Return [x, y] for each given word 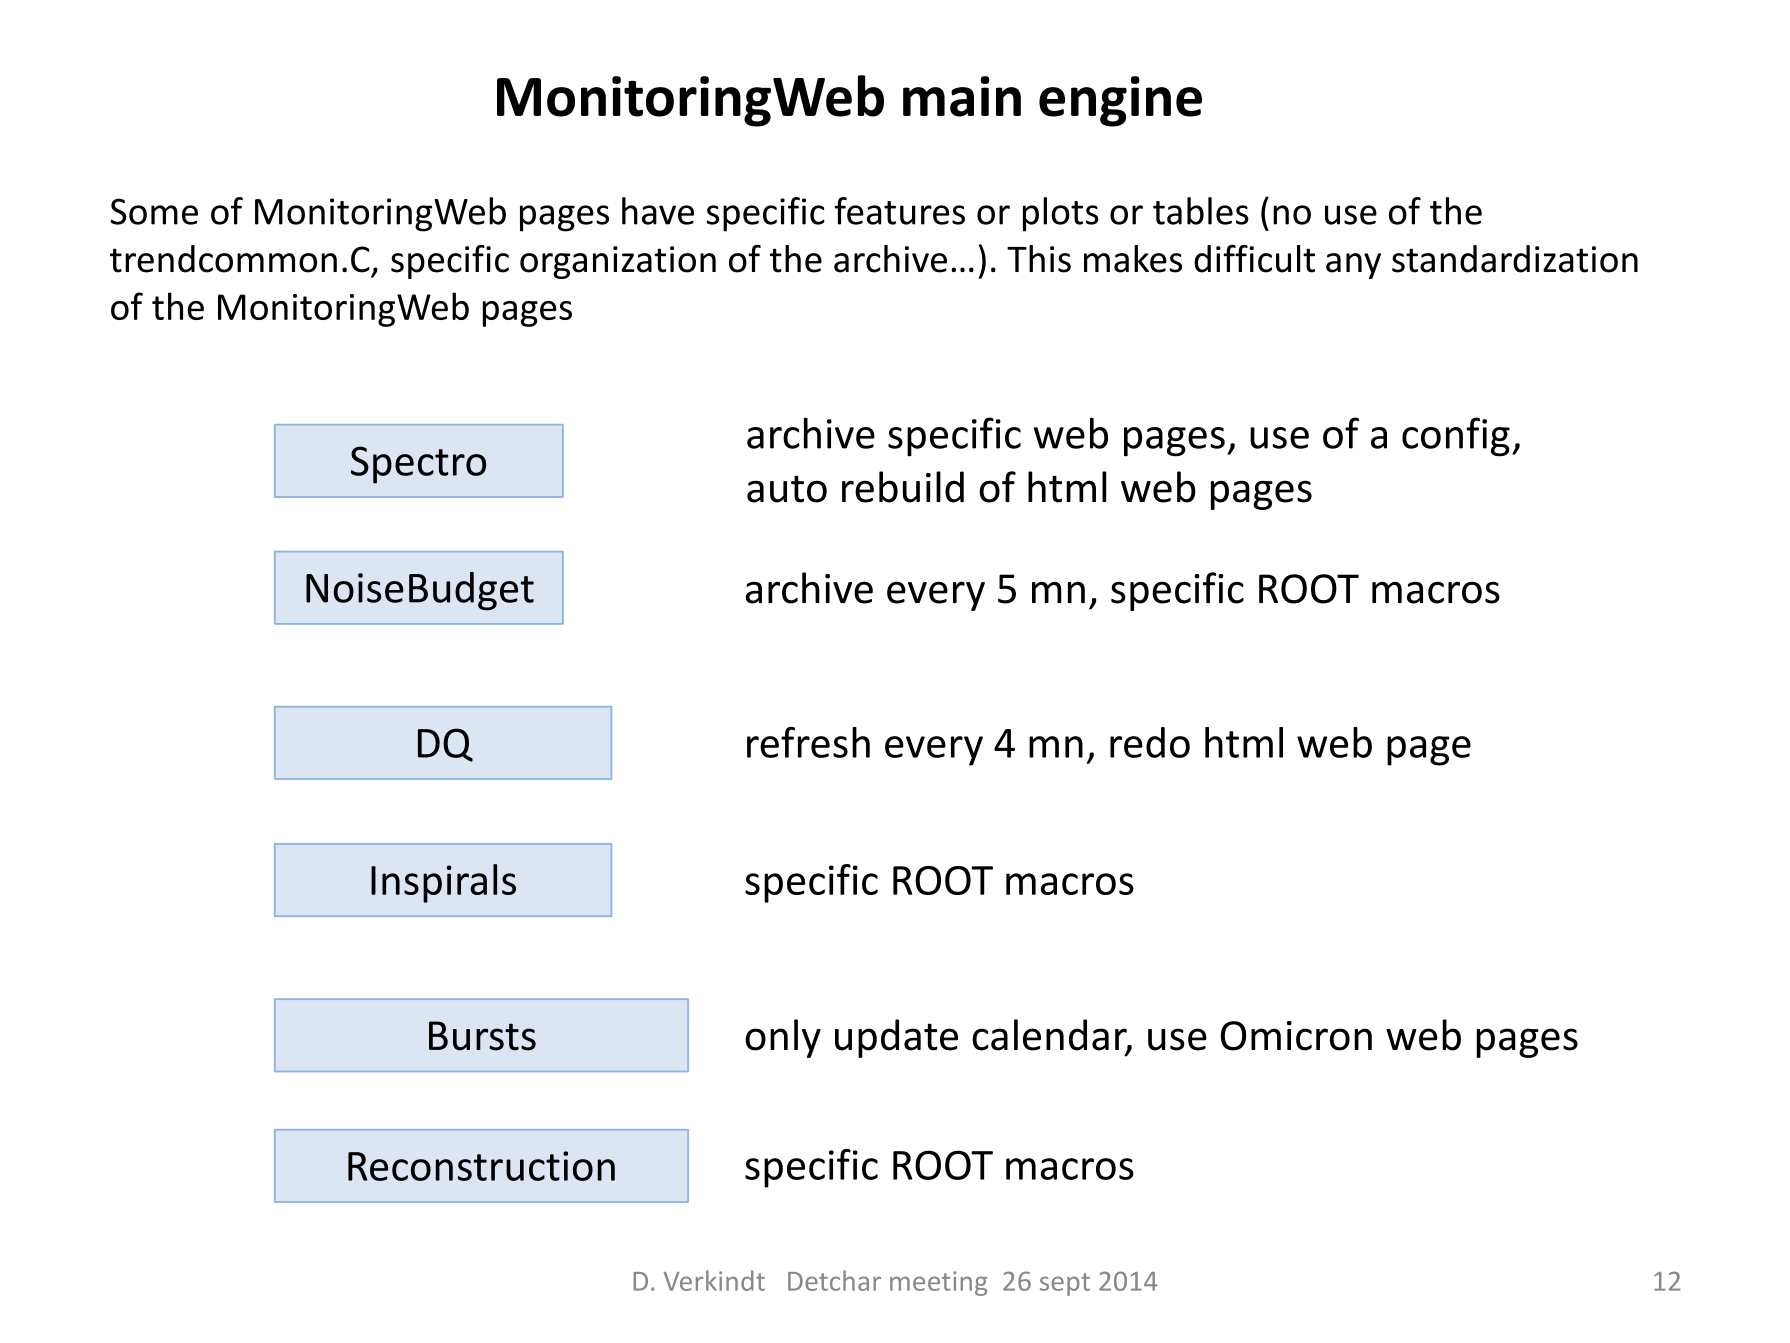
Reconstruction [481, 1166]
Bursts [482, 1036]
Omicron [1296, 1036]
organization [618, 262]
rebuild [903, 487]
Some [154, 211]
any [1353, 266]
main [962, 96]
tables [1201, 211]
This [1039, 259]
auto [787, 489]
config [1456, 437]
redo [1150, 742]
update [896, 1038]
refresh [808, 742]
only [783, 1038]
